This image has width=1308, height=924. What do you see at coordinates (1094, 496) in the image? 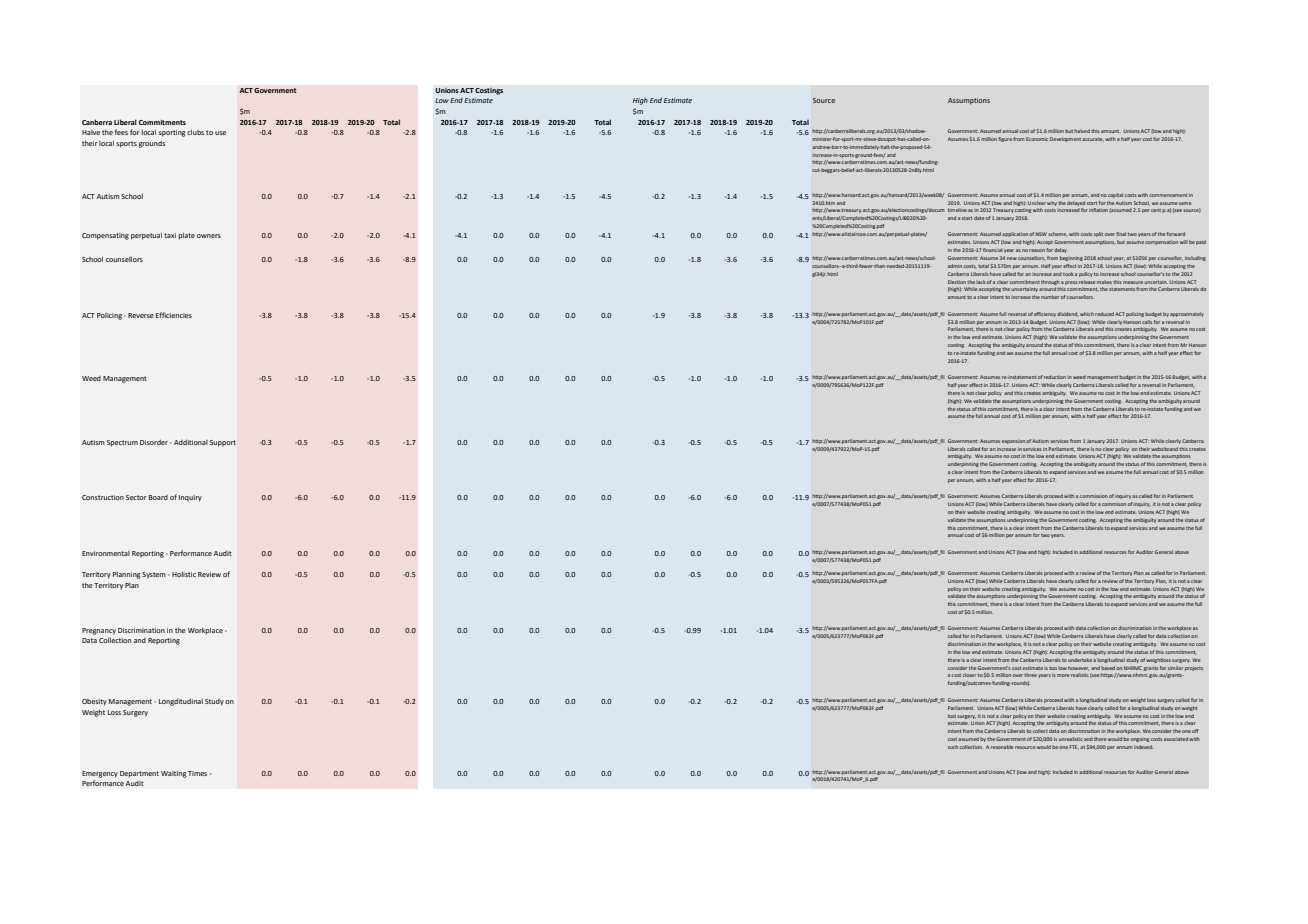
I see `commission` at bounding box center [1094, 496].
